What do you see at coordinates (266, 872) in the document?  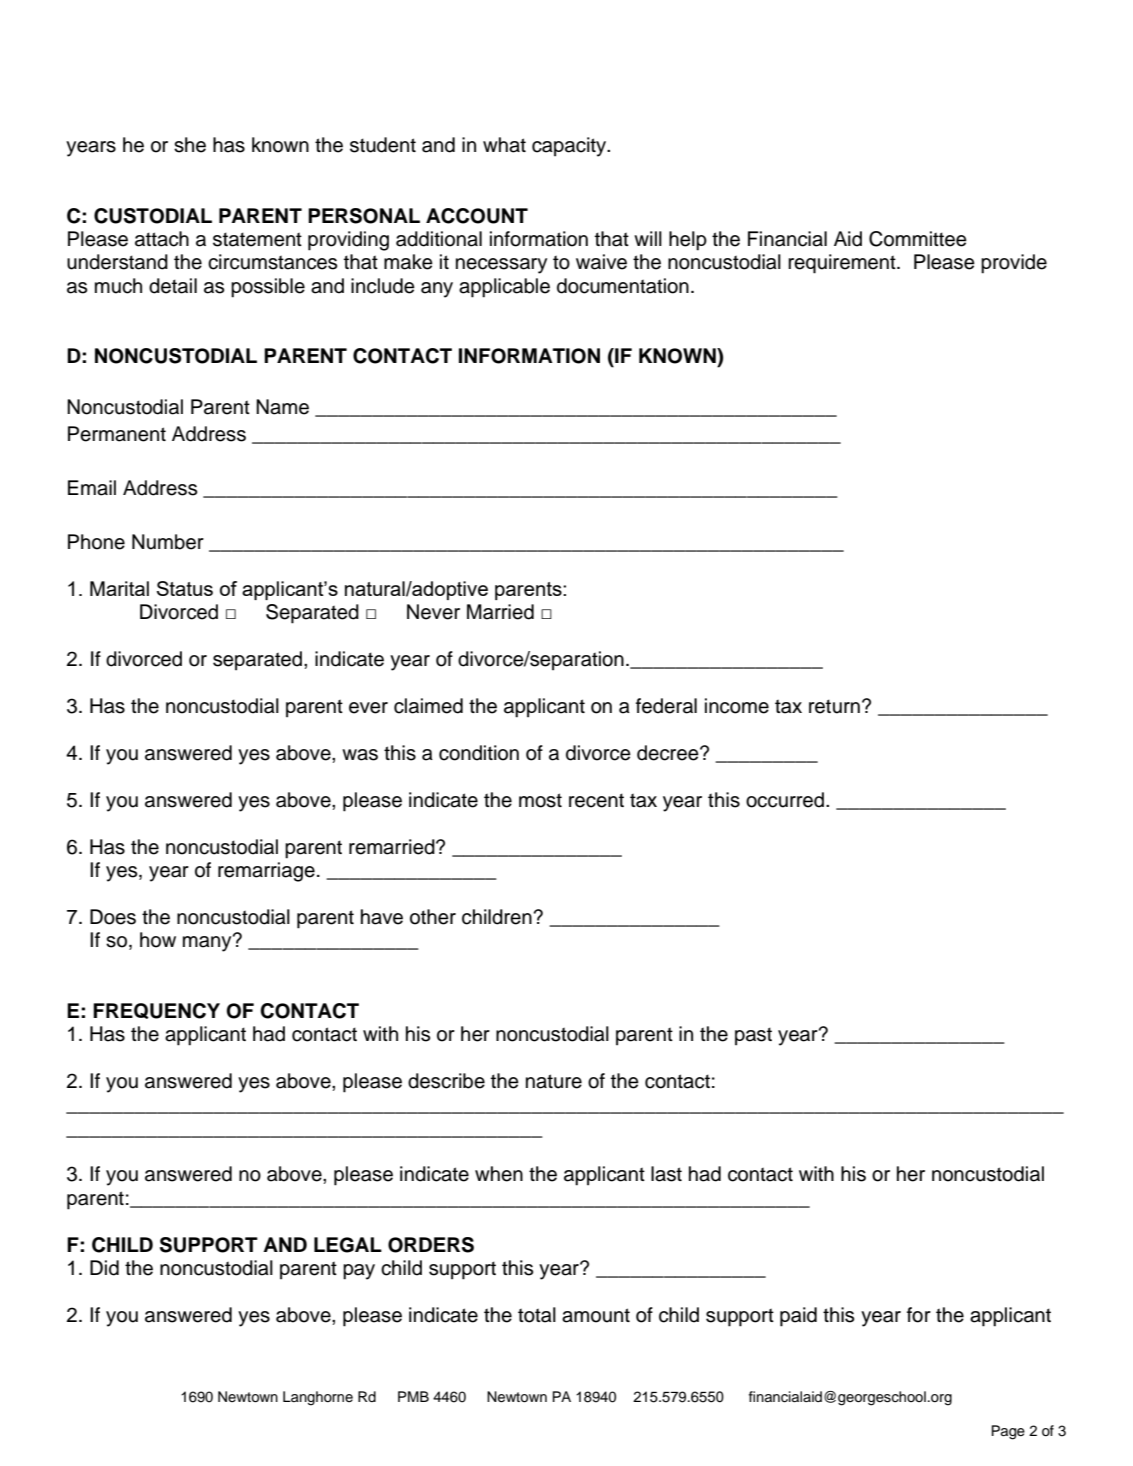 I see `remarriage` at bounding box center [266, 872].
